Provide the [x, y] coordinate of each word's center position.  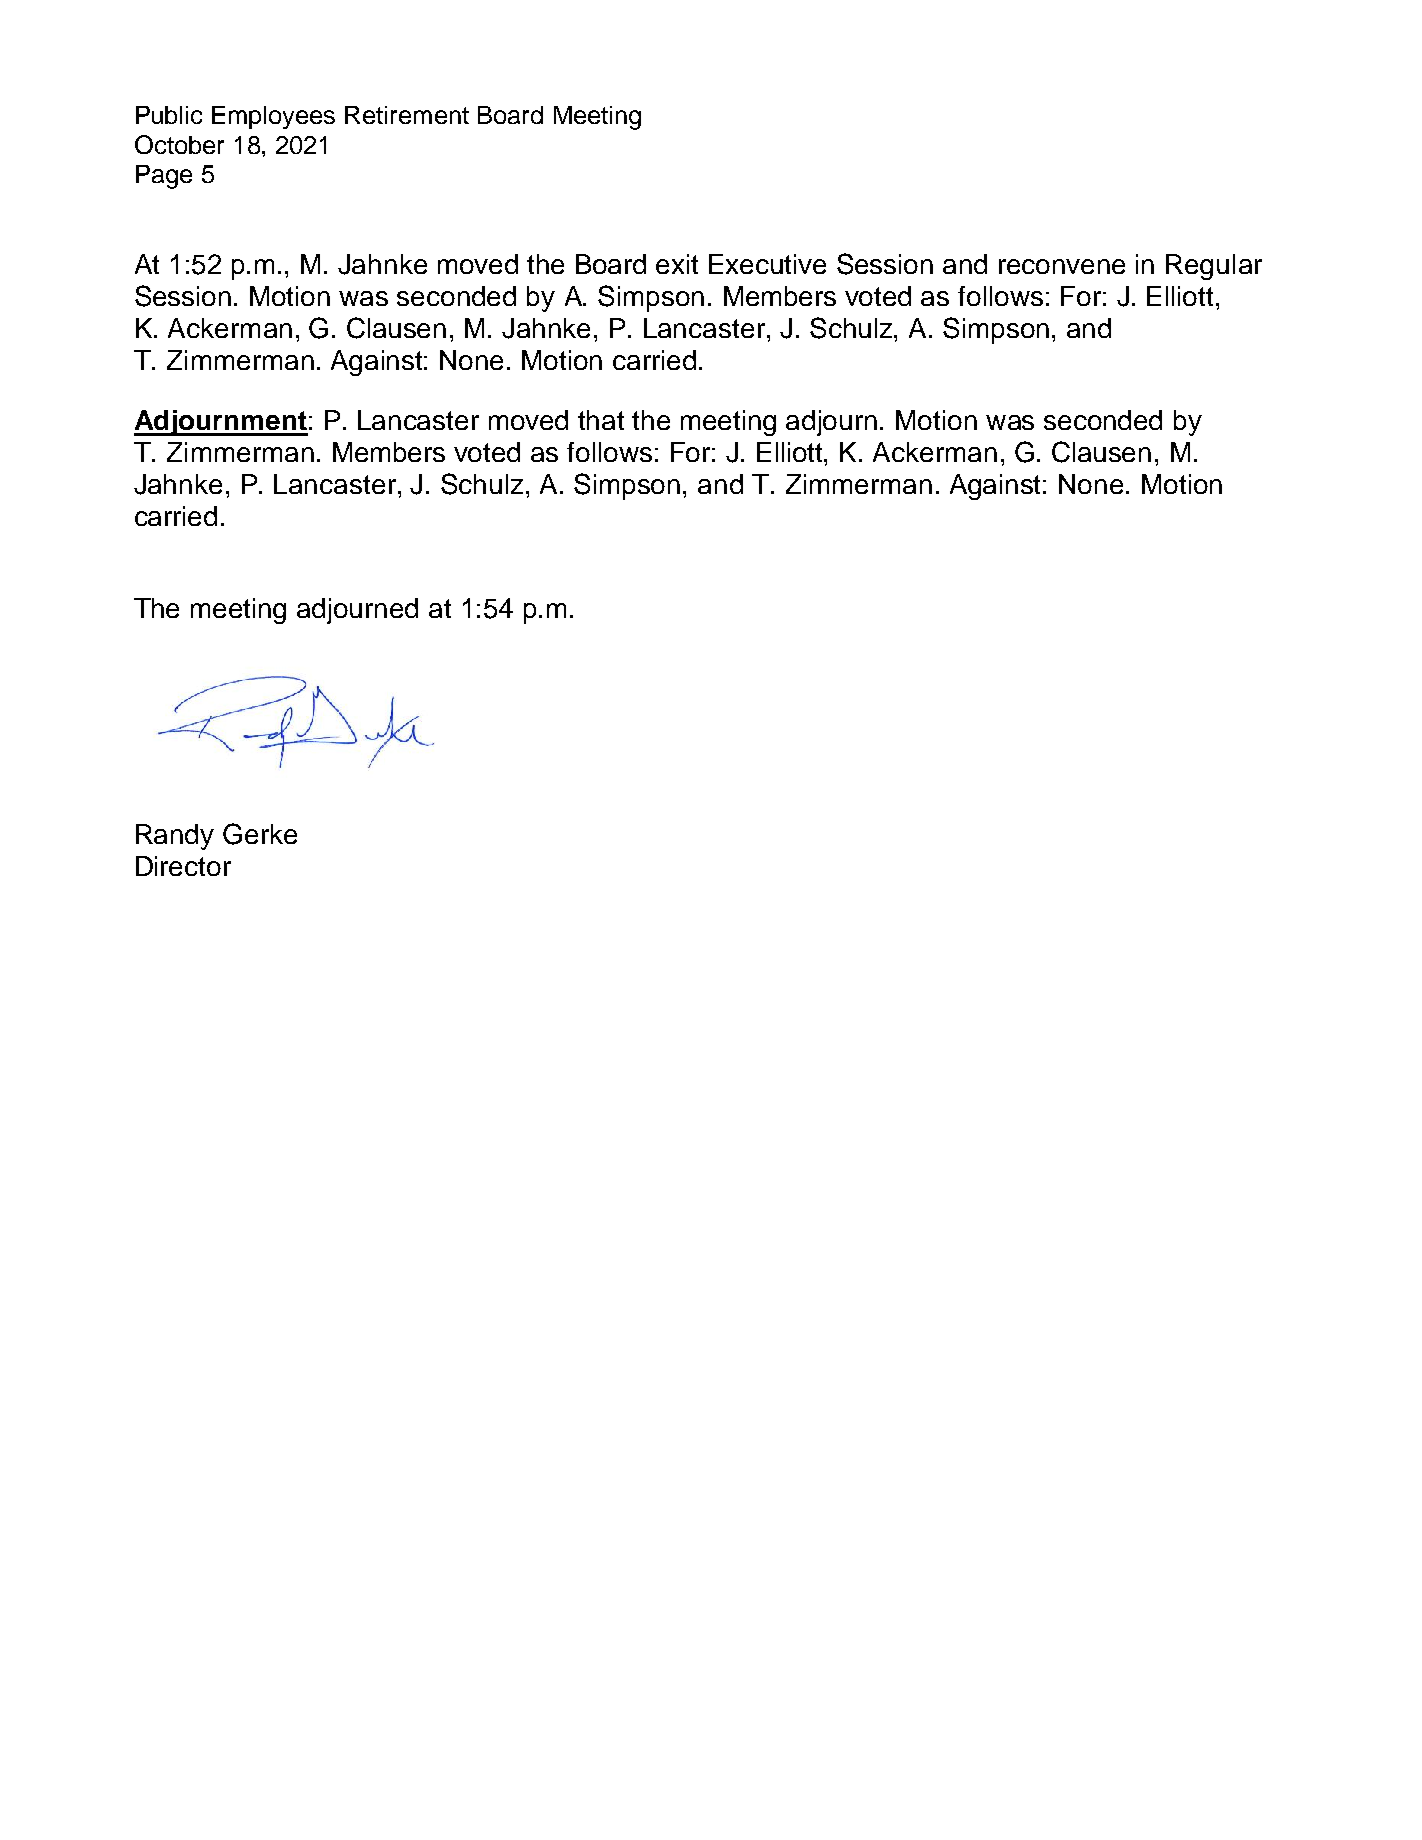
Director [183, 866]
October [179, 144]
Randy [175, 837]
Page [164, 177]
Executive [767, 264]
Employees [273, 117]
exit [677, 264]
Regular [1214, 267]
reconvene [1062, 266]
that [601, 420]
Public [169, 115]
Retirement [407, 115]
